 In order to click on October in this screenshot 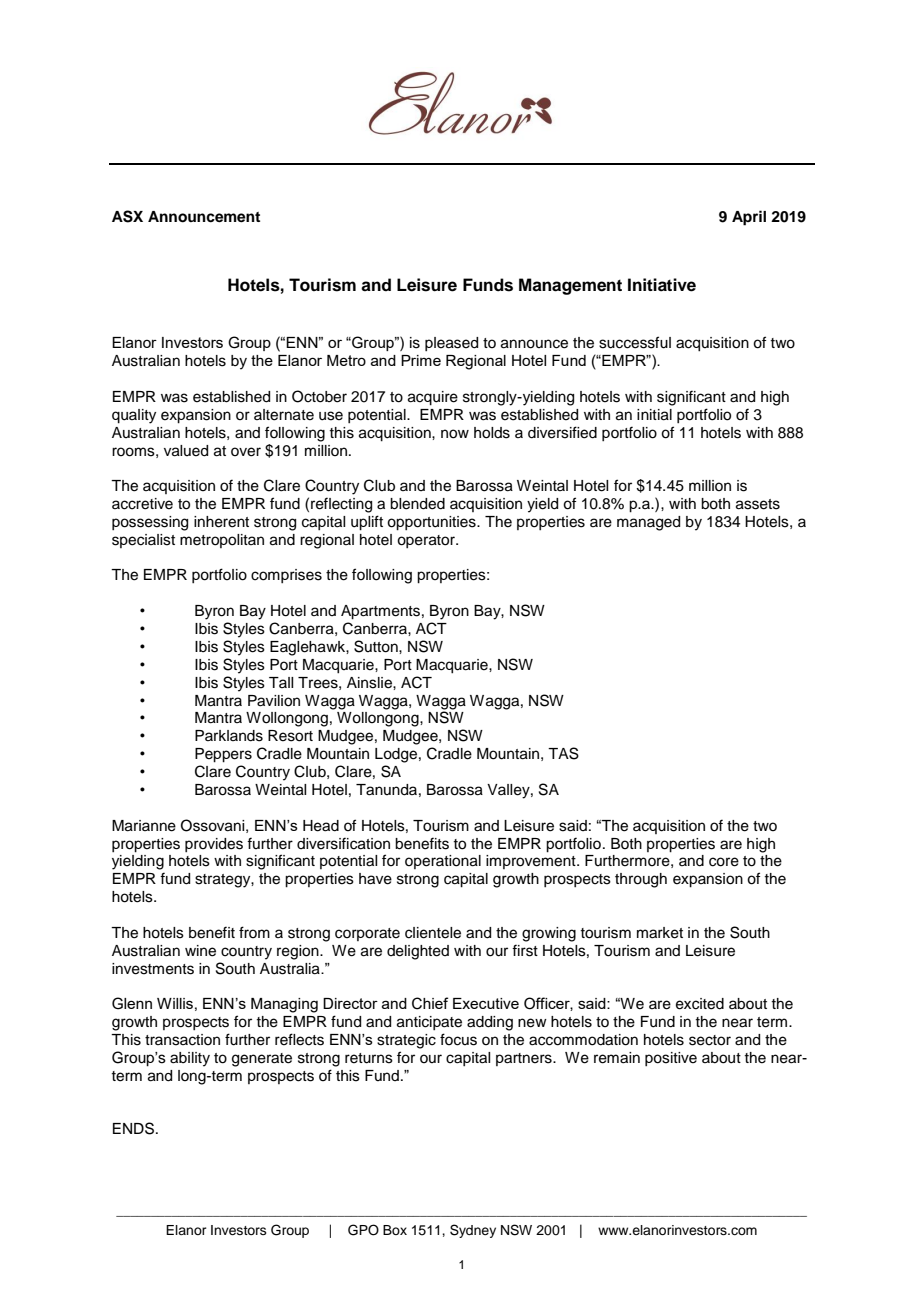, I will do `click(319, 396)`.
